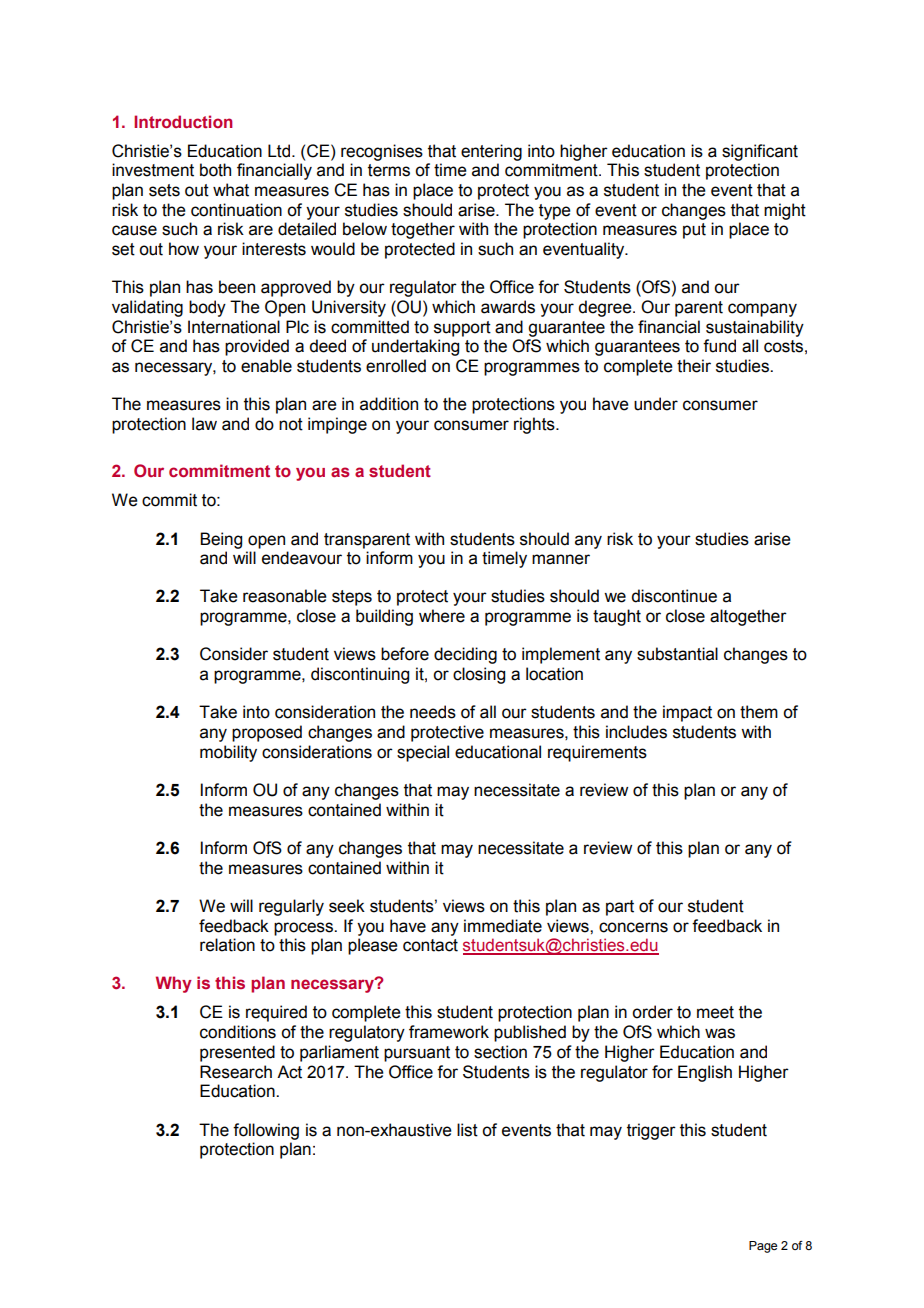  Describe the element at coordinates (715, 1012) in the screenshot. I see `meet` at that location.
